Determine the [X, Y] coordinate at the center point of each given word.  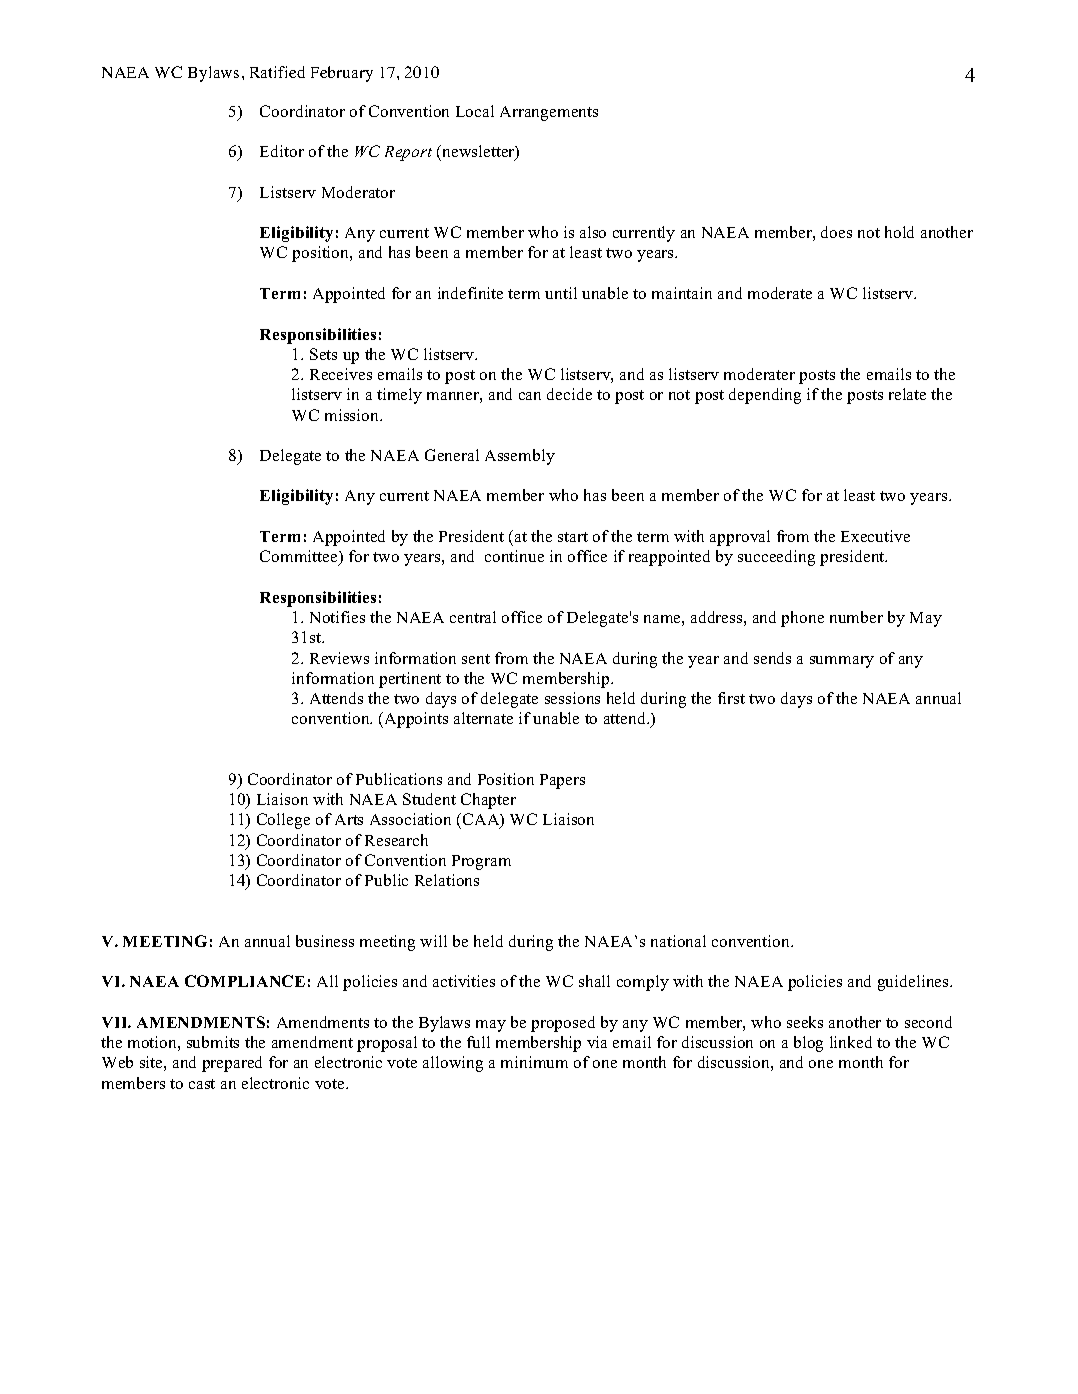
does [836, 232]
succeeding [776, 558]
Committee [300, 557]
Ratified [277, 72]
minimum [534, 1062]
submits [213, 1042]
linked [851, 1042]
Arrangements [549, 113]
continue [514, 556]
